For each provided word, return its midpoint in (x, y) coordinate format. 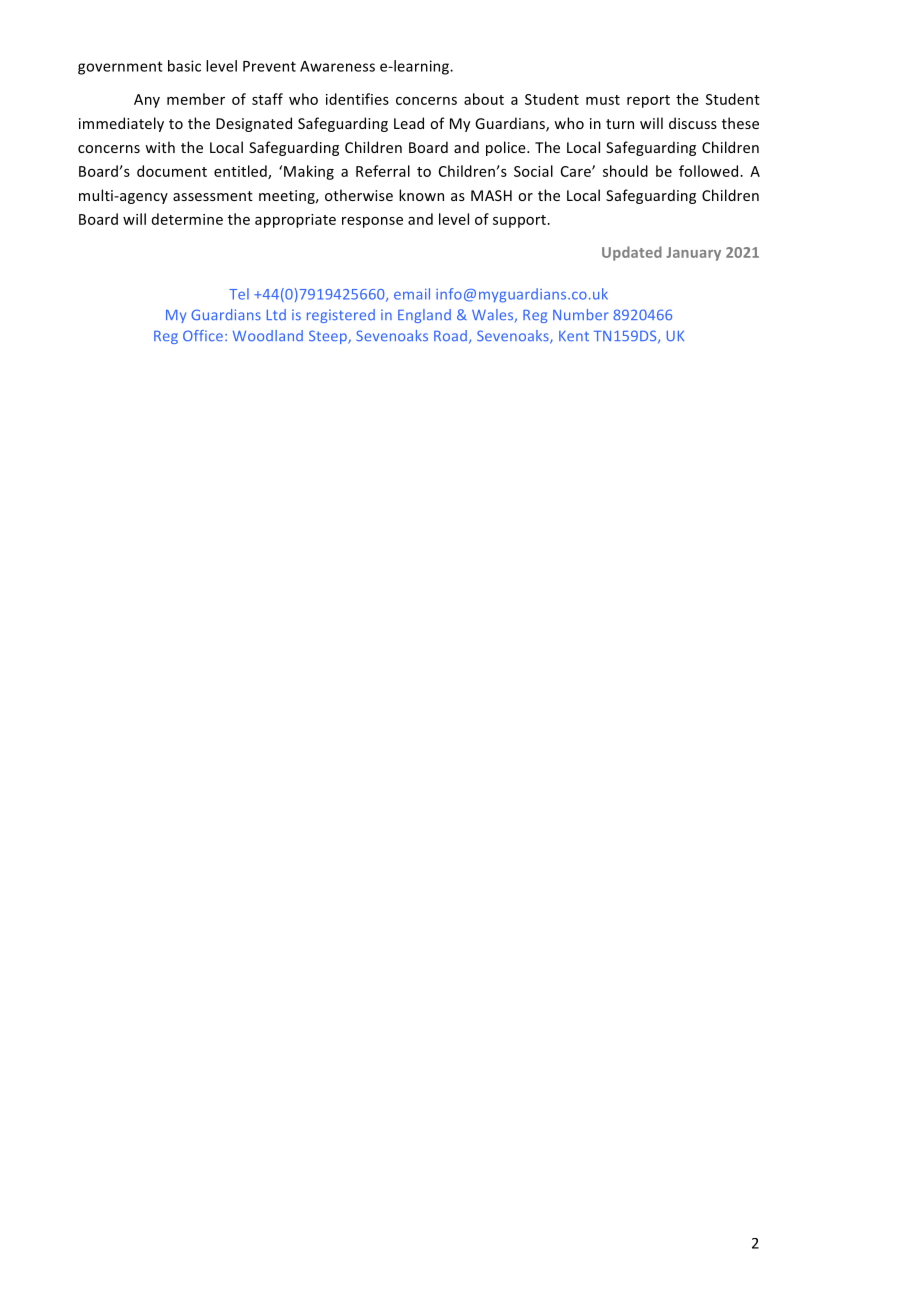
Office (203, 335)
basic (184, 66)
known (421, 195)
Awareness (337, 66)
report (648, 101)
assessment (213, 196)
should (625, 171)
